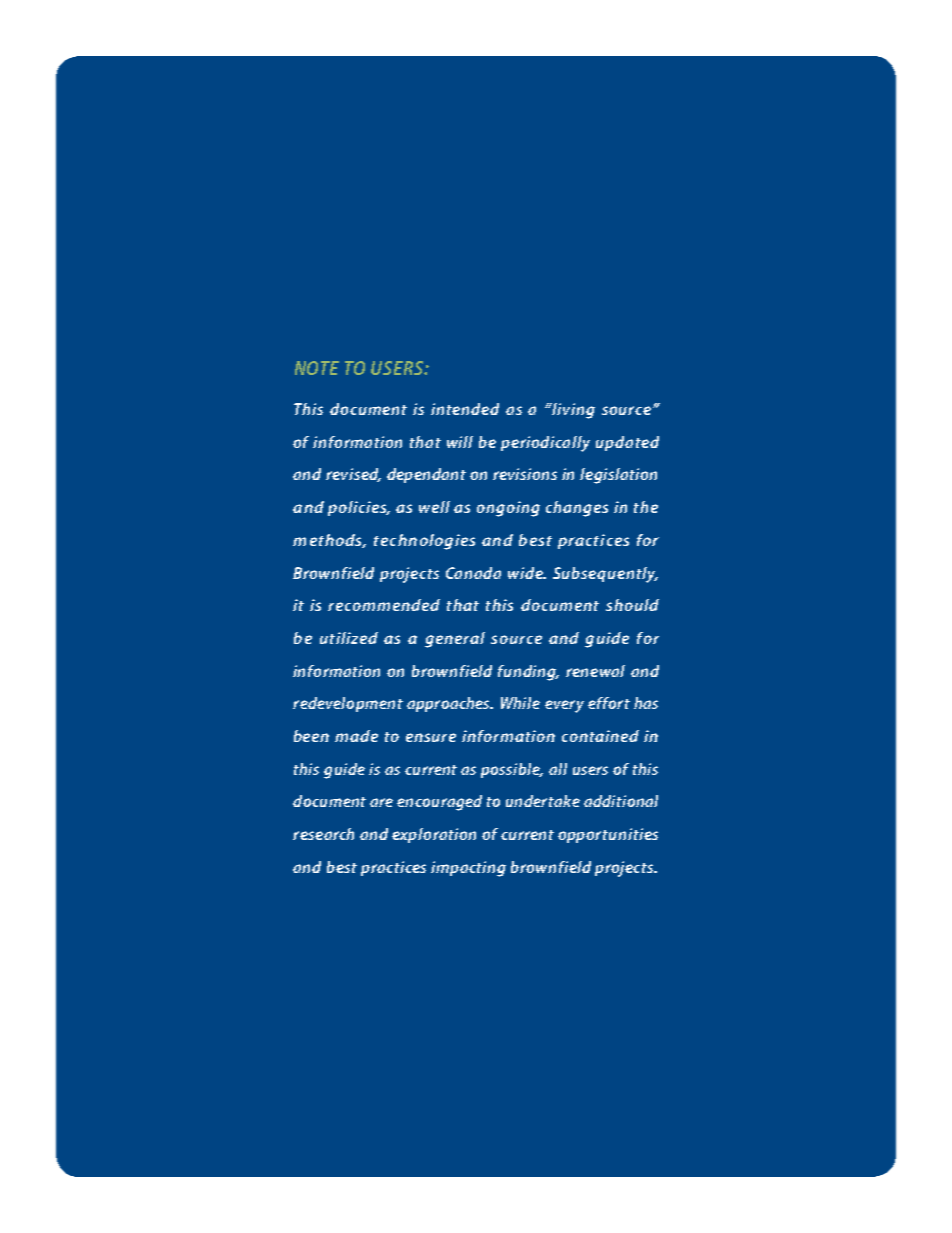 The height and width of the page is (1233, 952). I want to click on changes, so click(577, 509).
